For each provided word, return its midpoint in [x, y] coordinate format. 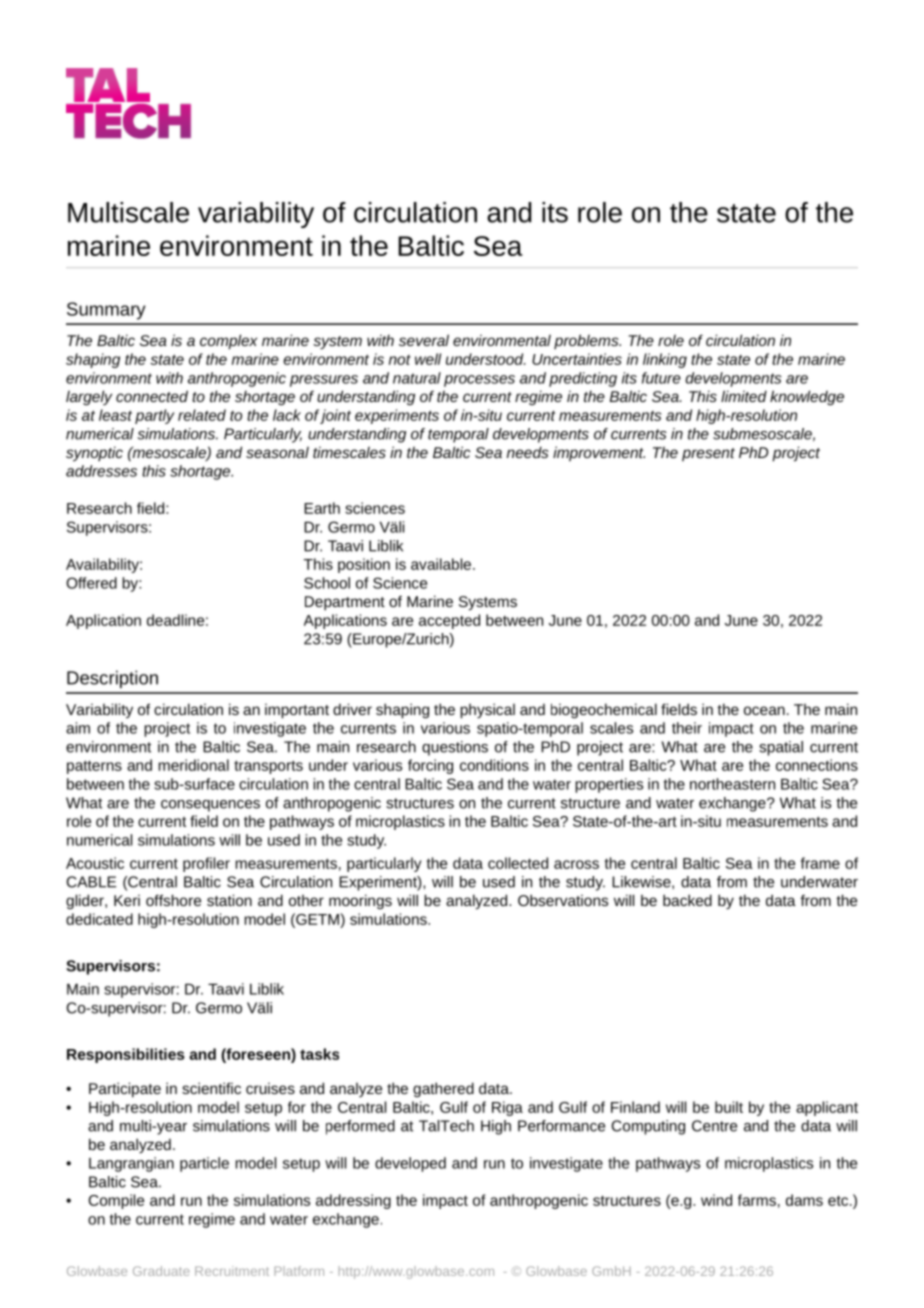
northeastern [732, 784]
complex [228, 342]
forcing [430, 766]
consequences [210, 806]
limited [744, 396]
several [424, 340]
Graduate [161, 1271]
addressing [353, 1201]
